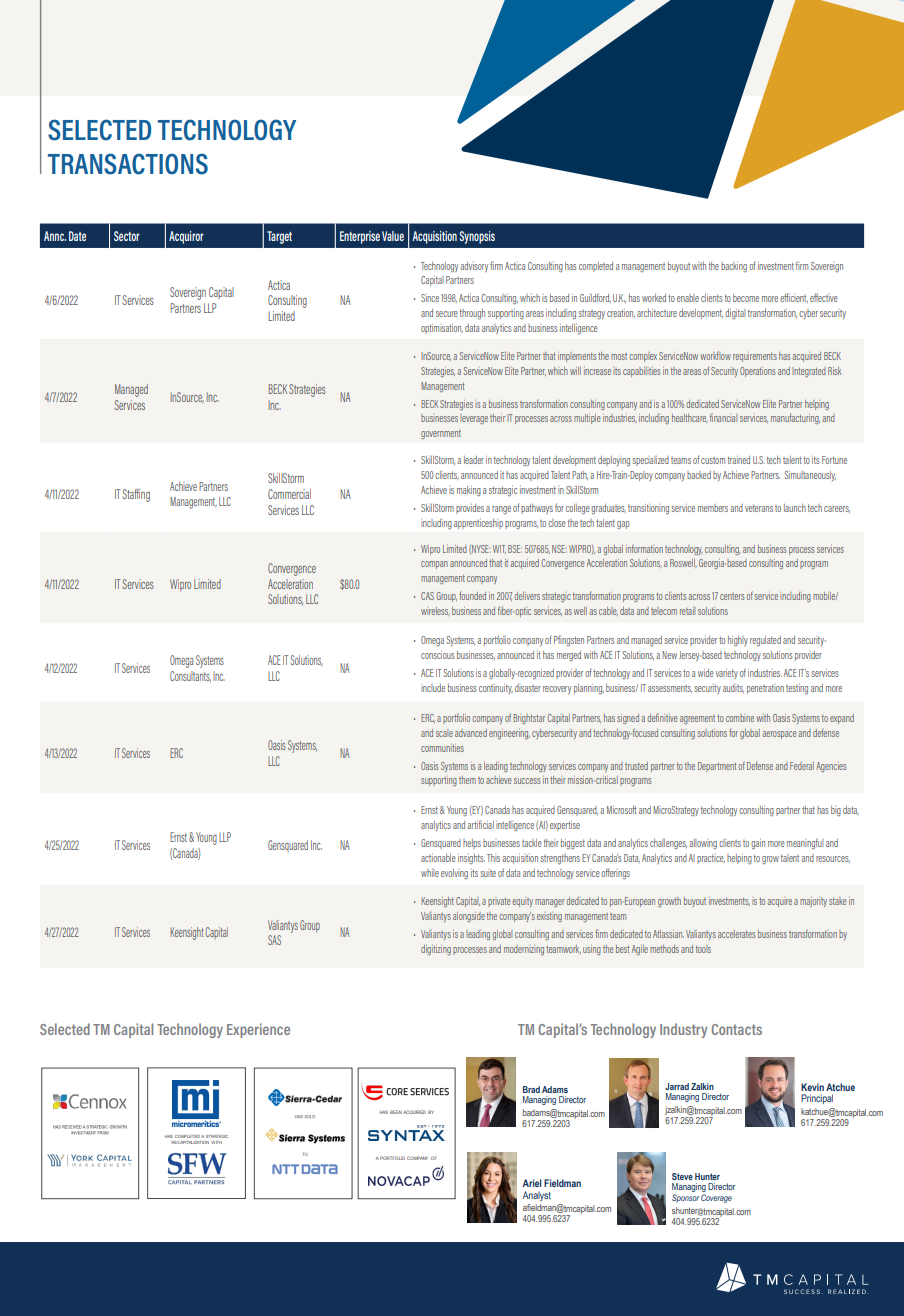  What do you see at coordinates (734, 267) in the image?
I see `backing` at bounding box center [734, 267].
